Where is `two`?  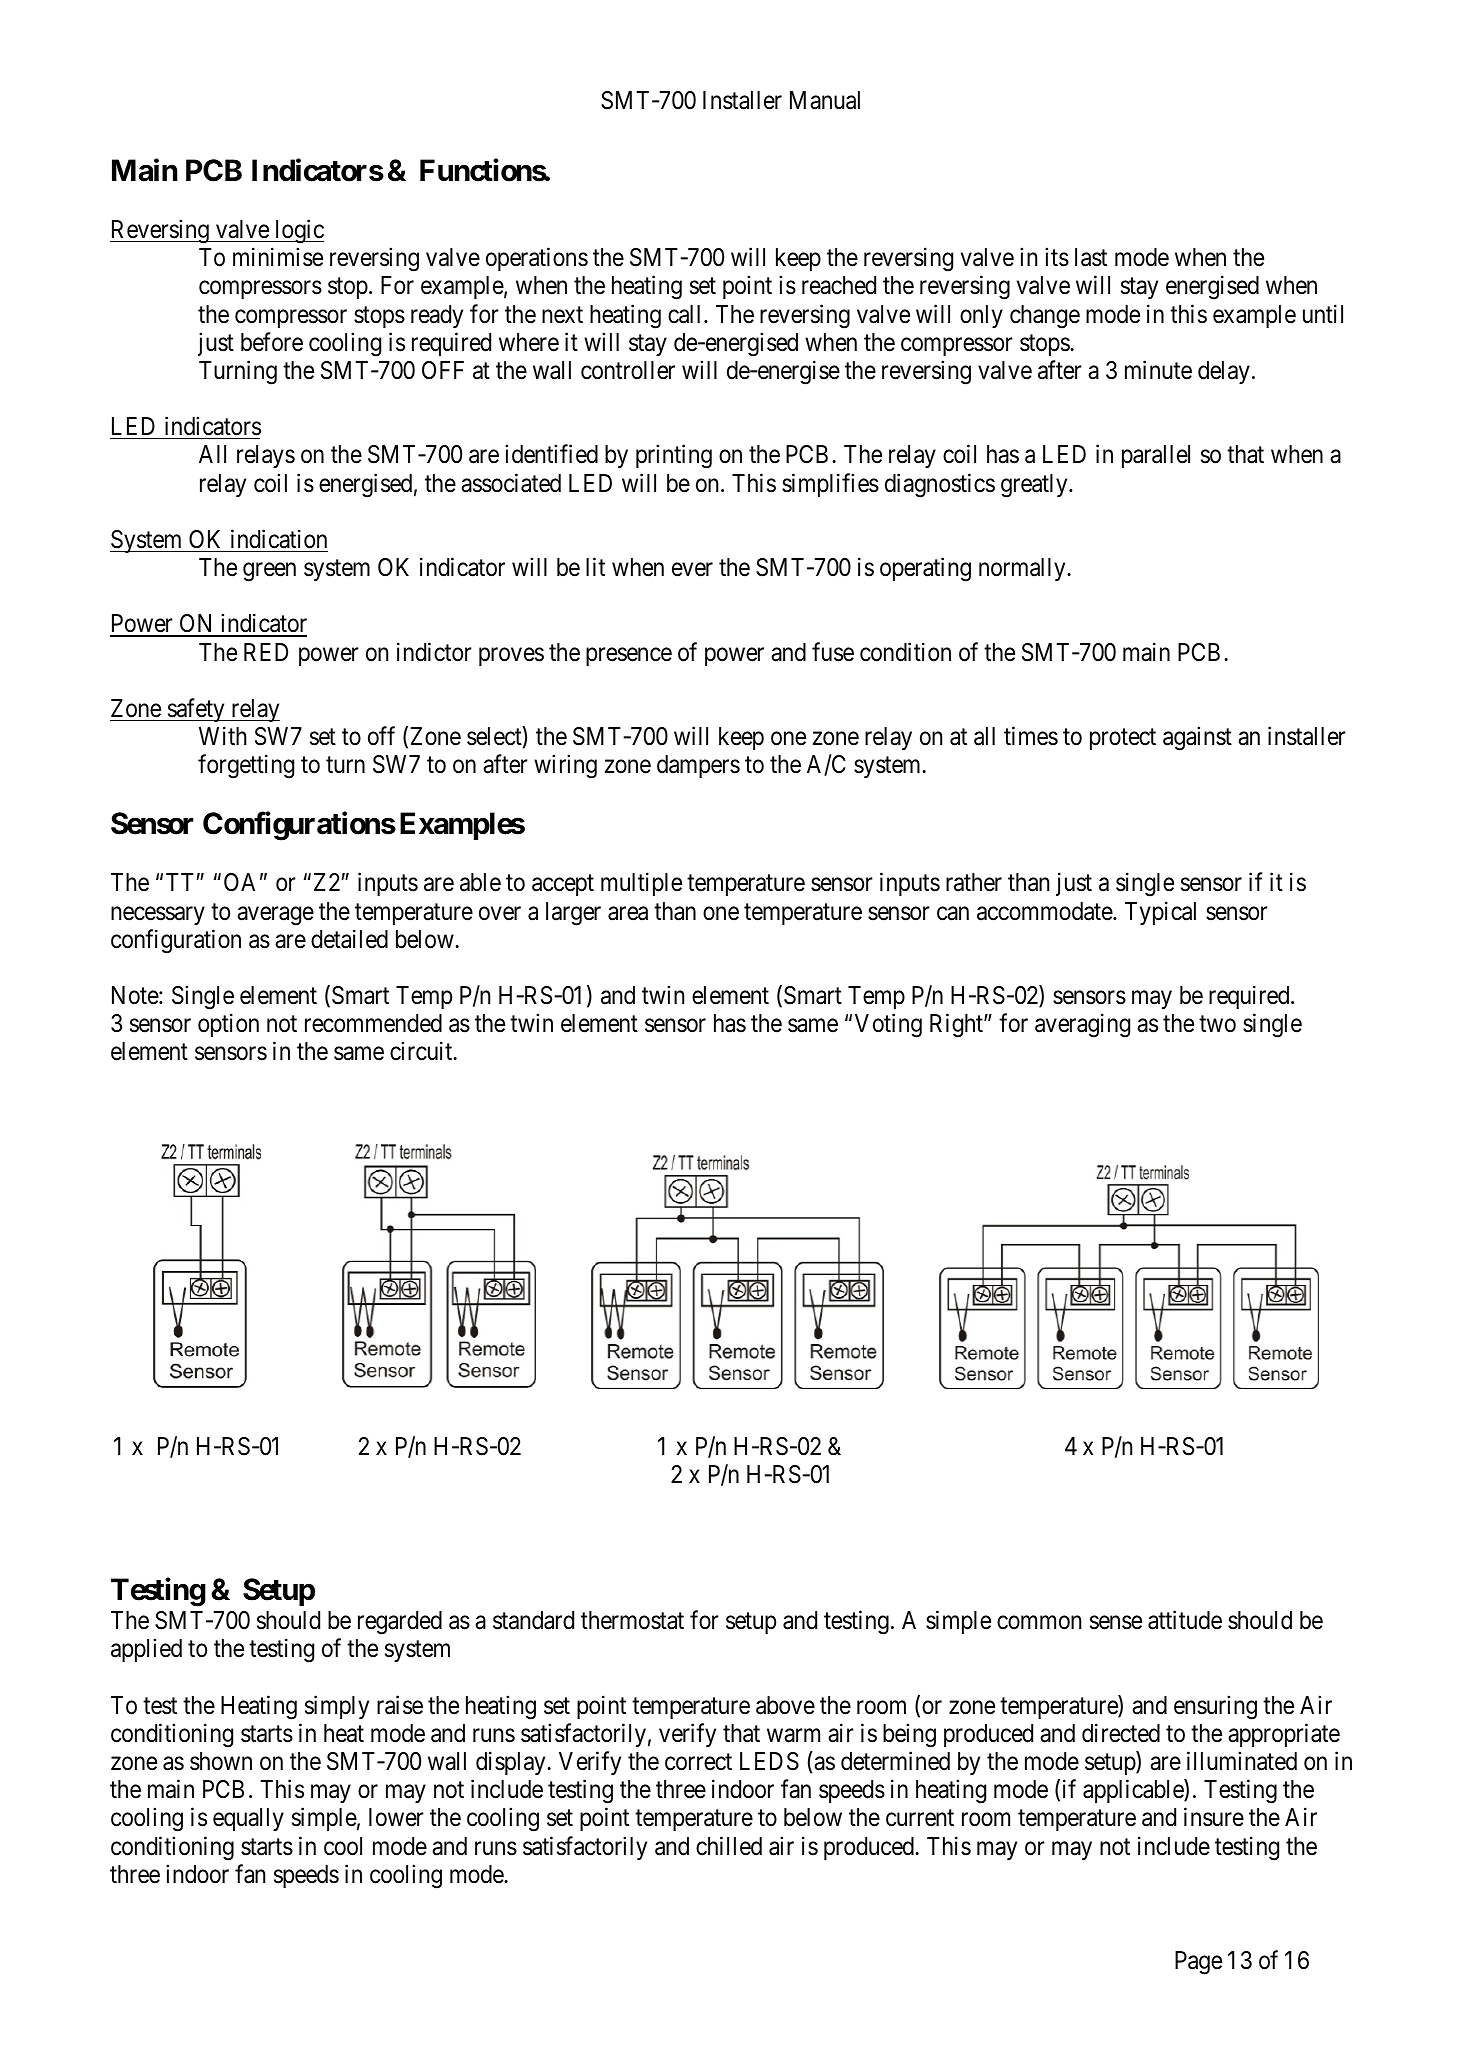
two is located at coordinates (1217, 1024).
